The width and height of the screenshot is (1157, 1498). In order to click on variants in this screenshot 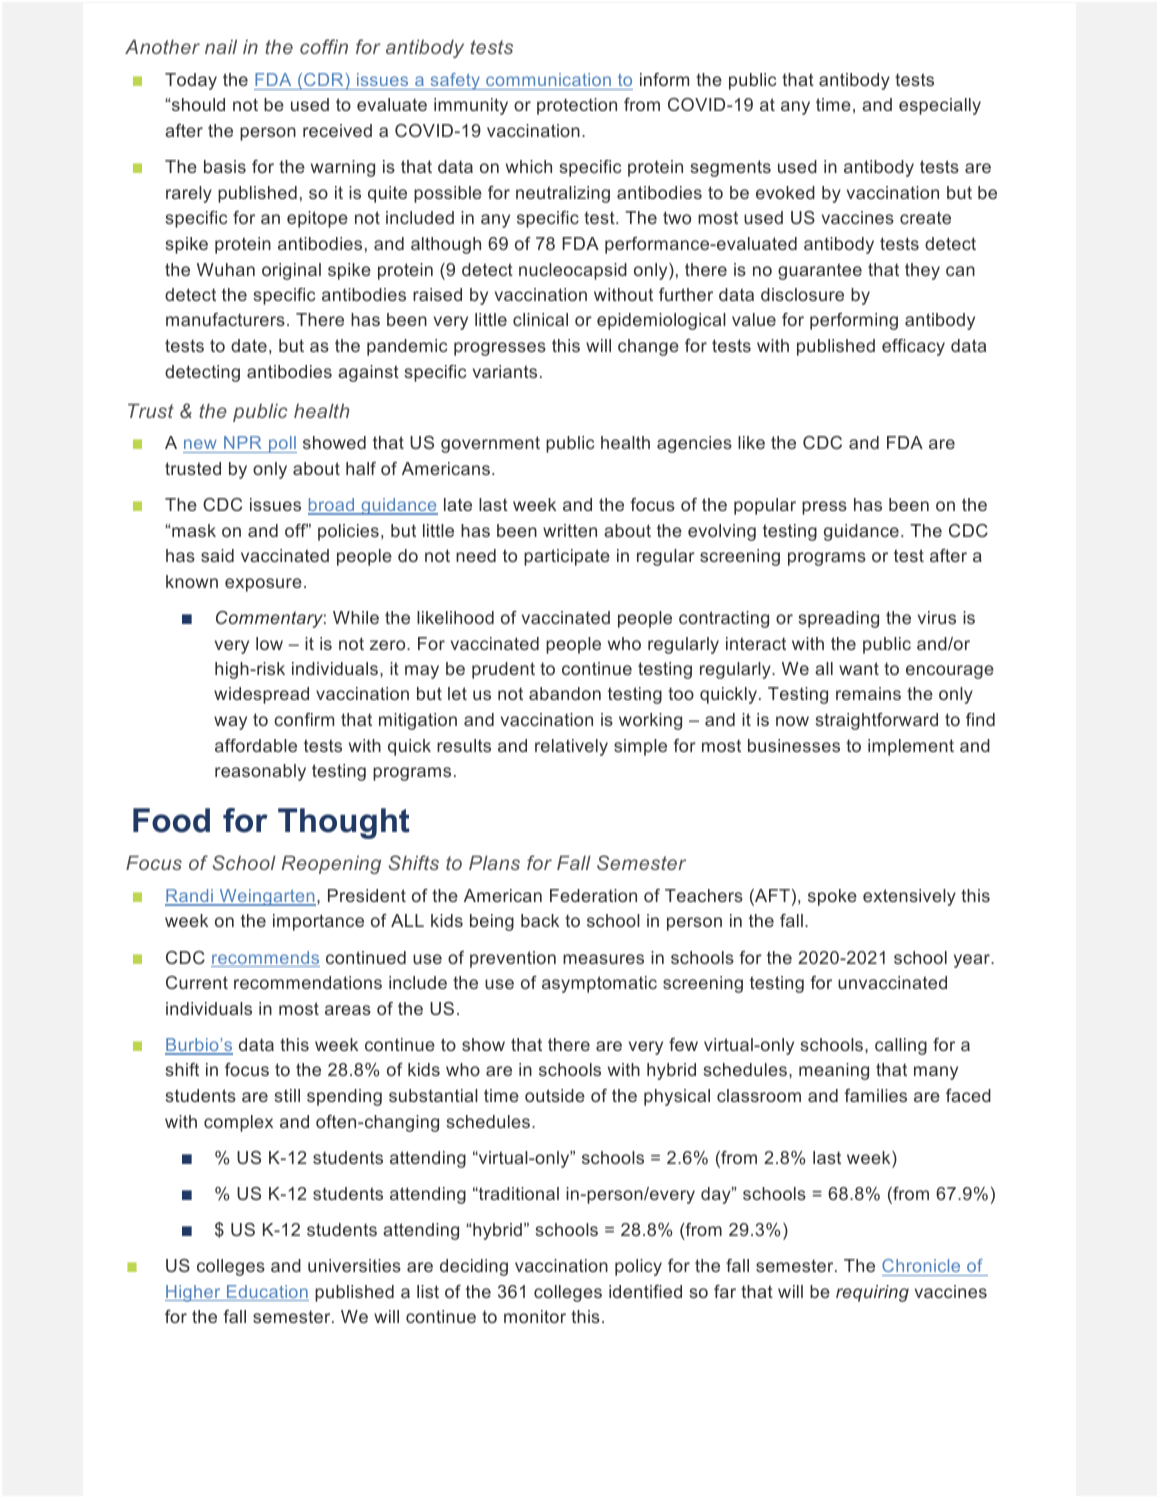, I will do `click(505, 371)`.
